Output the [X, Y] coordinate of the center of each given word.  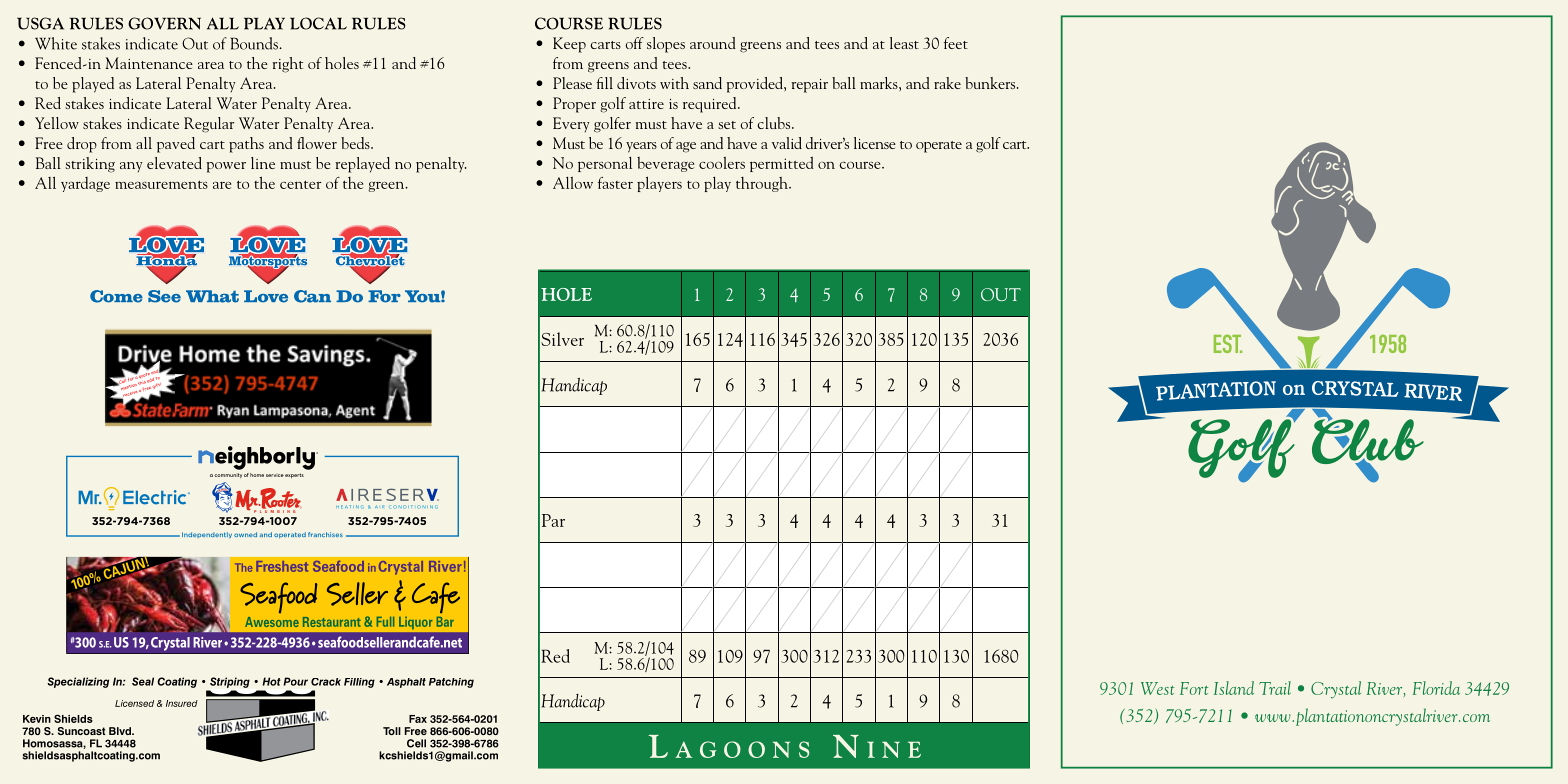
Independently [207, 535]
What [212, 296]
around [713, 43]
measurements [161, 184]
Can [312, 296]
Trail [1275, 688]
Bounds [255, 43]
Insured [182, 703]
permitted [782, 164]
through [763, 184]
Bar [445, 622]
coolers [722, 163]
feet [956, 43]
